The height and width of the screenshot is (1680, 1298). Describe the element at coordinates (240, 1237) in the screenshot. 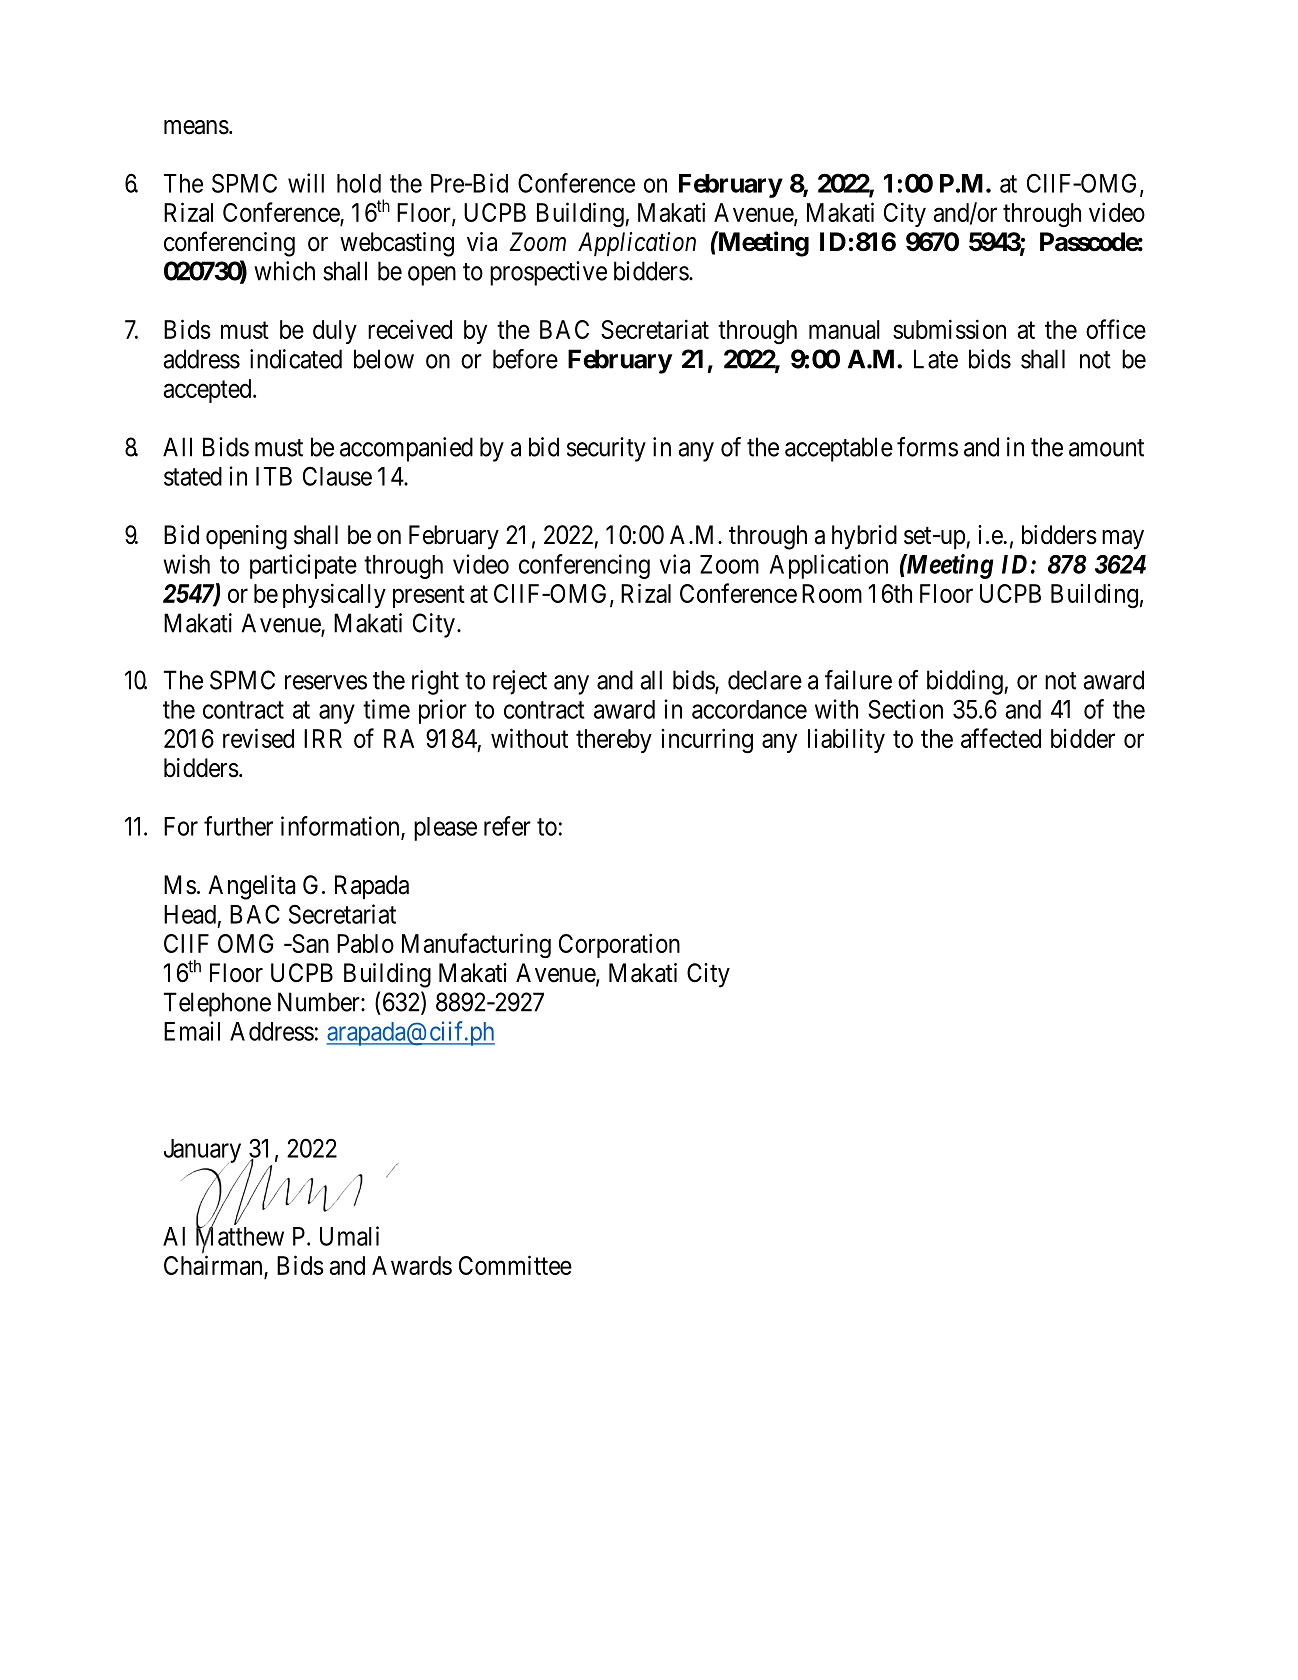

I see `Matthew` at that location.
